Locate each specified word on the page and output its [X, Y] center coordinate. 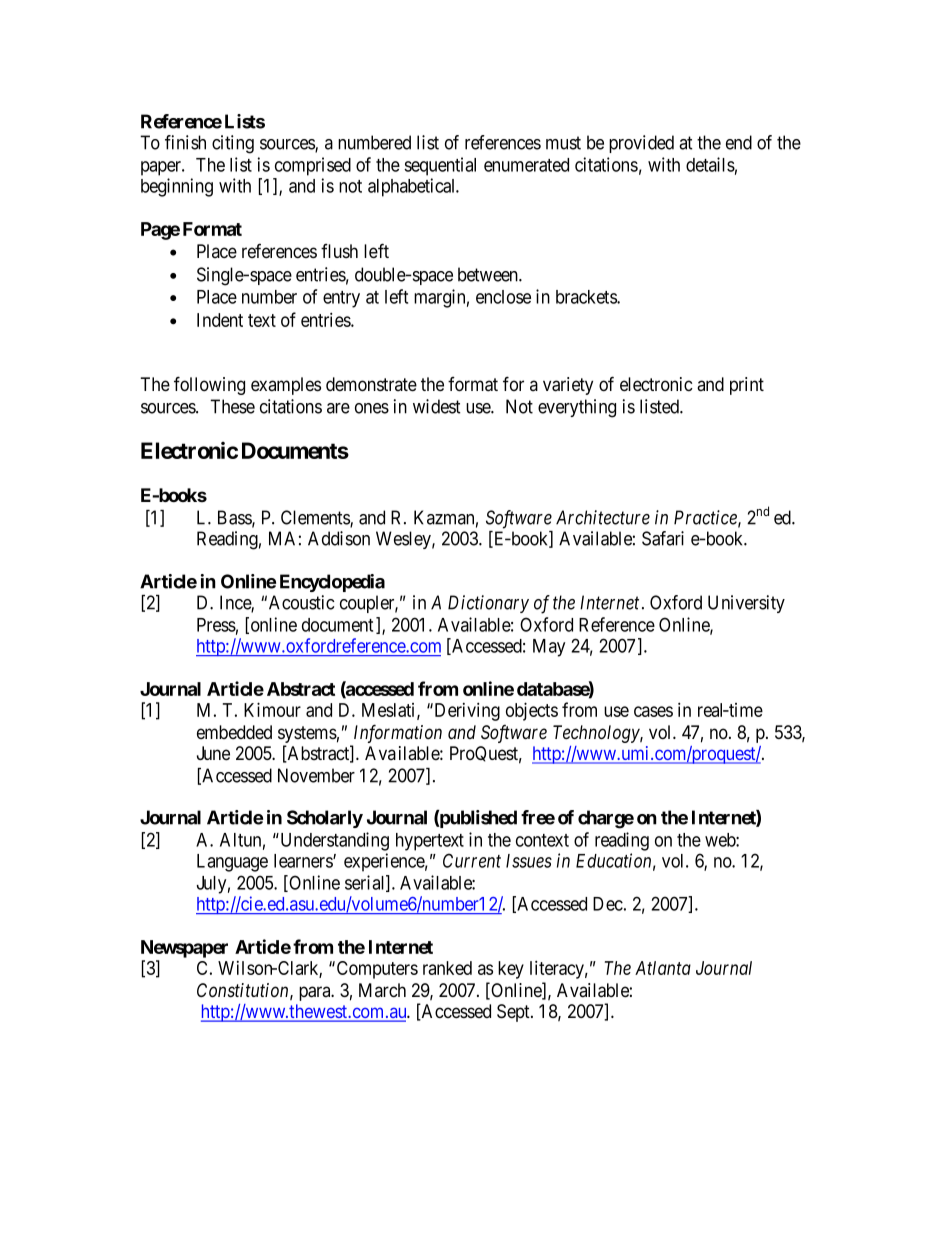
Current [472, 860]
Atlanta [663, 968]
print [747, 386]
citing [233, 144]
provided [641, 144]
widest [437, 406]
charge [606, 819]
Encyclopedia [332, 583]
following [209, 385]
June [213, 753]
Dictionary [488, 604]
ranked [447, 968]
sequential [440, 166]
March [382, 990]
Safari [663, 538]
